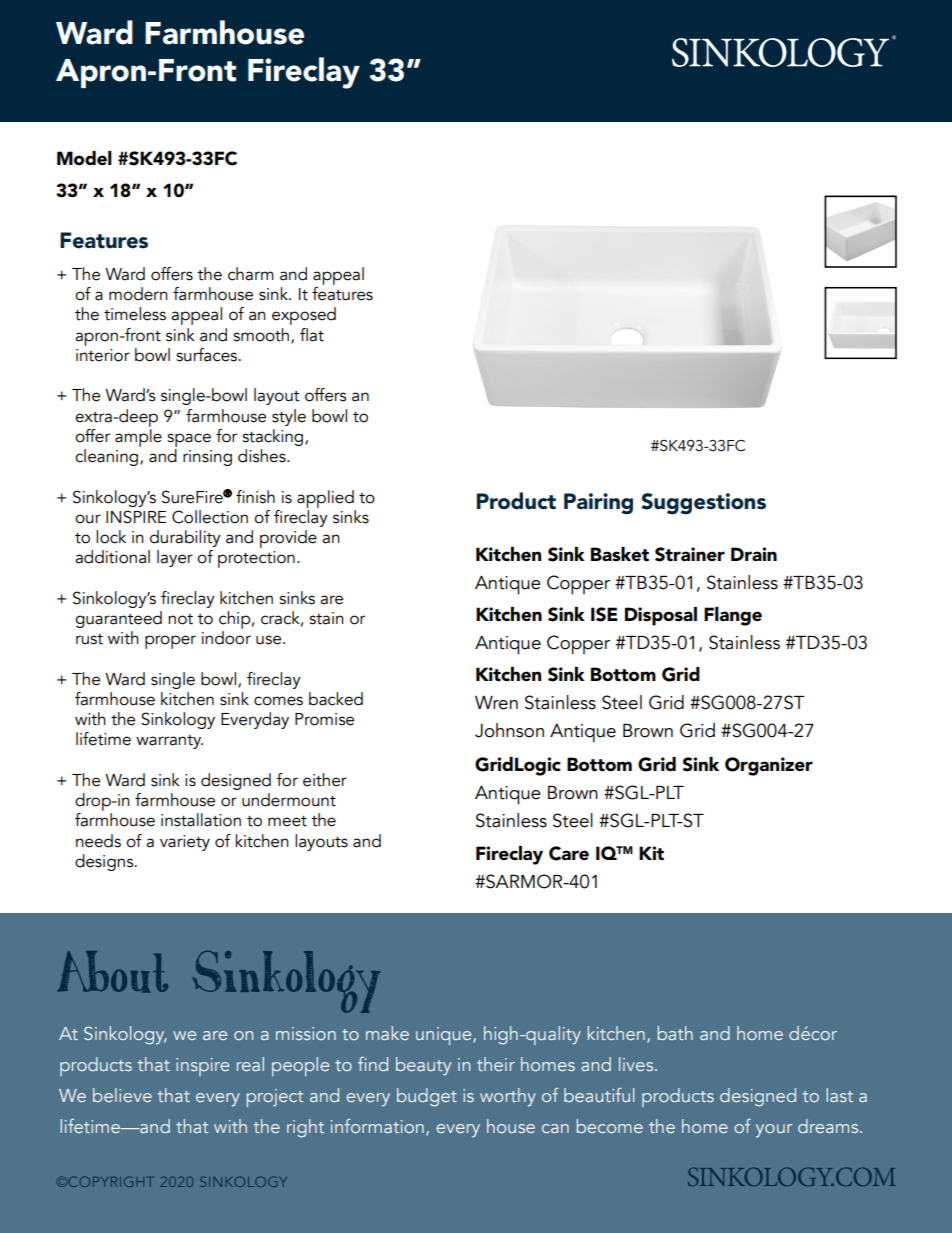 The height and width of the image is (1233, 952). Describe the element at coordinates (496, 703) in the image. I see `Wren` at that location.
